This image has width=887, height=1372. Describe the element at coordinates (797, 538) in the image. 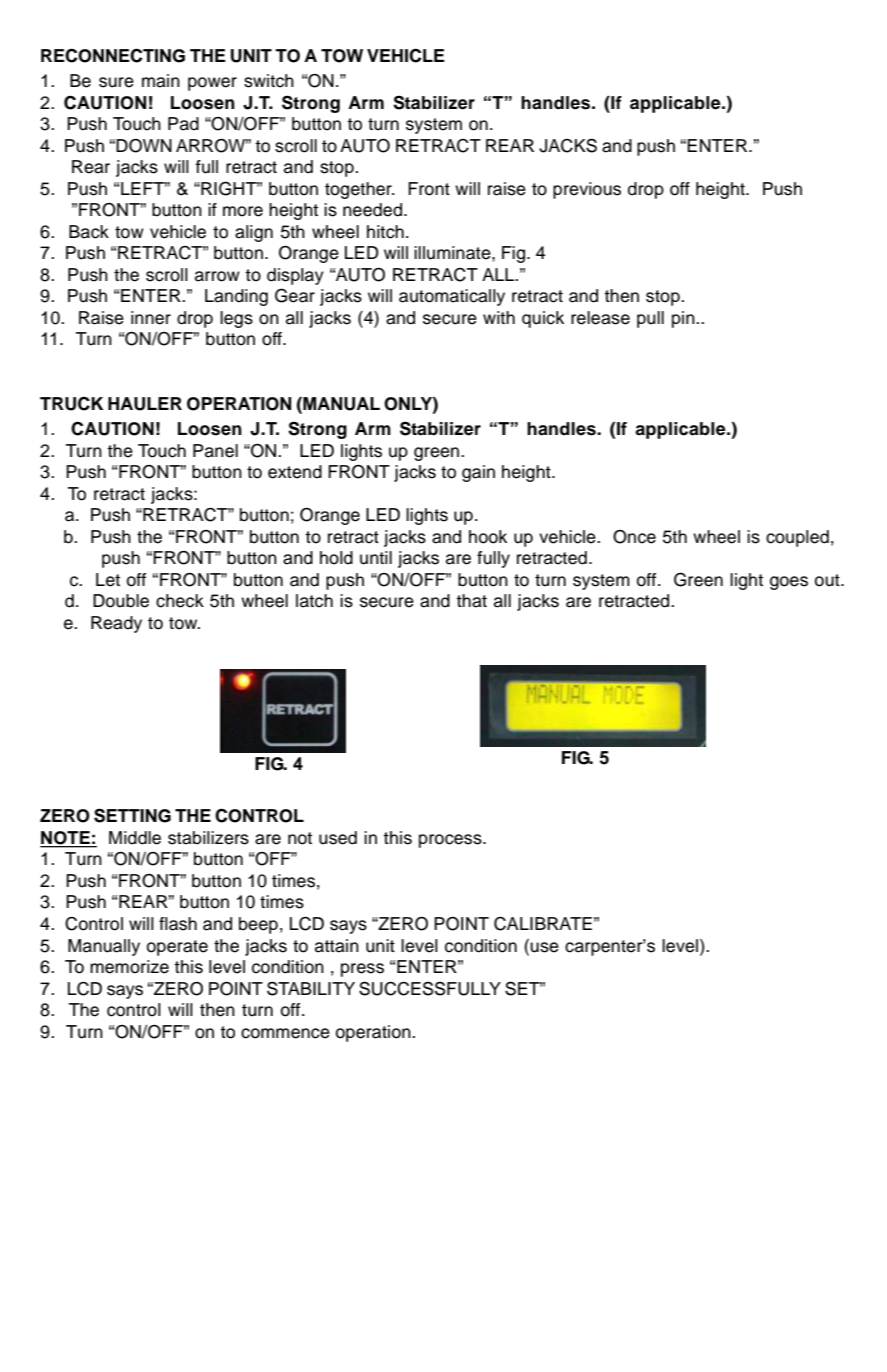

I see `coupled` at that location.
